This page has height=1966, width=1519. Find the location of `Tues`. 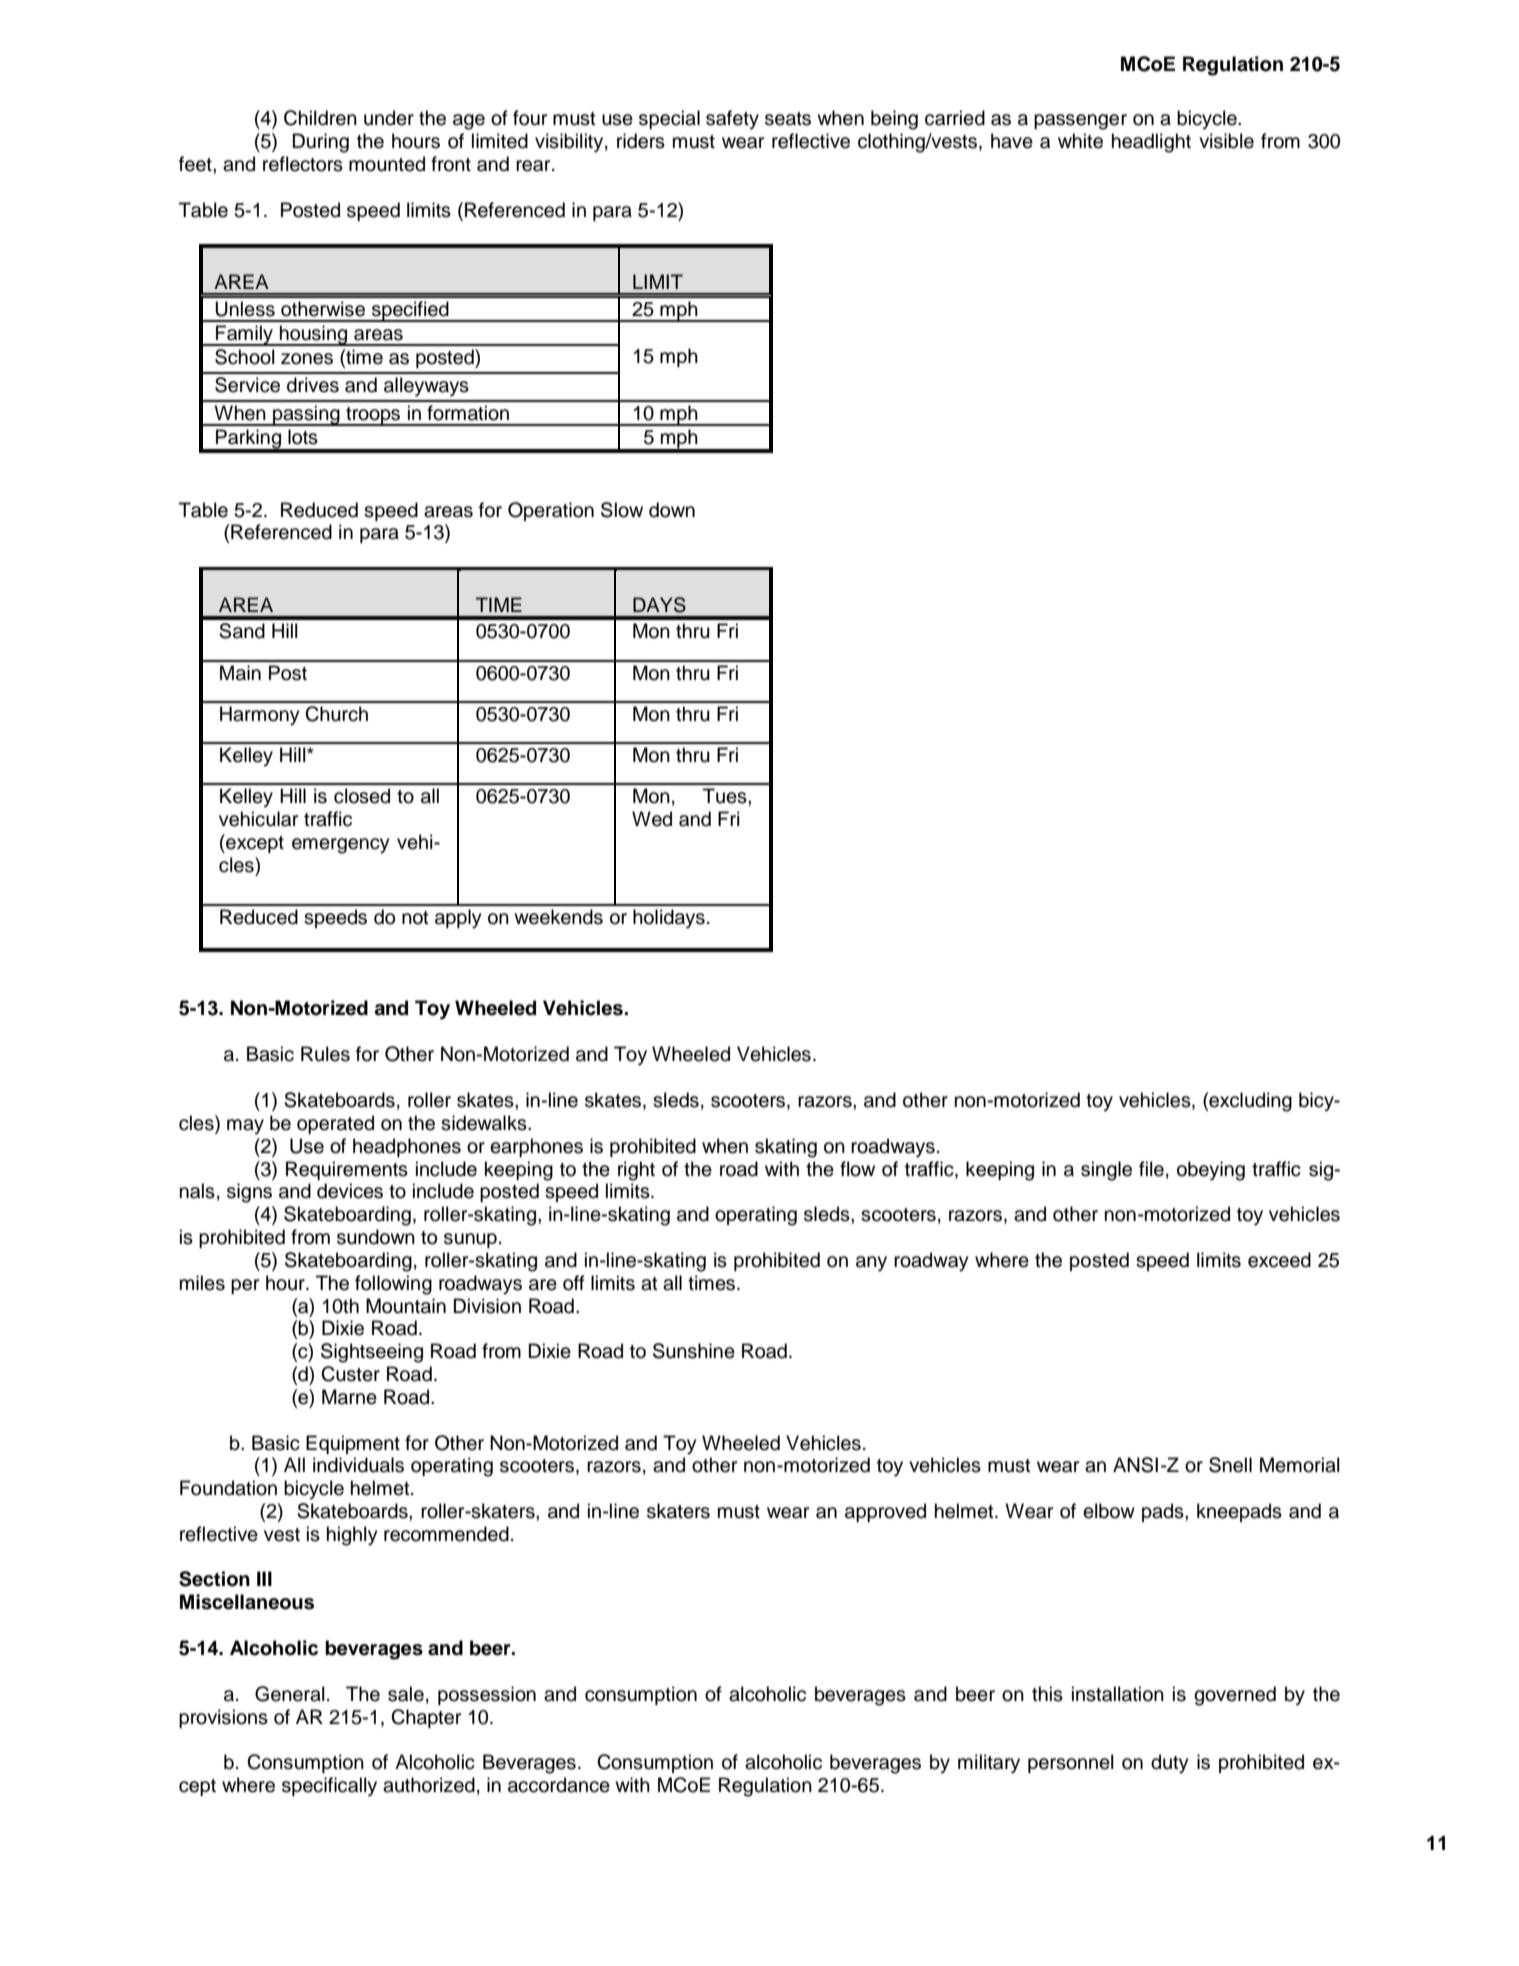

Tues is located at coordinates (726, 796).
